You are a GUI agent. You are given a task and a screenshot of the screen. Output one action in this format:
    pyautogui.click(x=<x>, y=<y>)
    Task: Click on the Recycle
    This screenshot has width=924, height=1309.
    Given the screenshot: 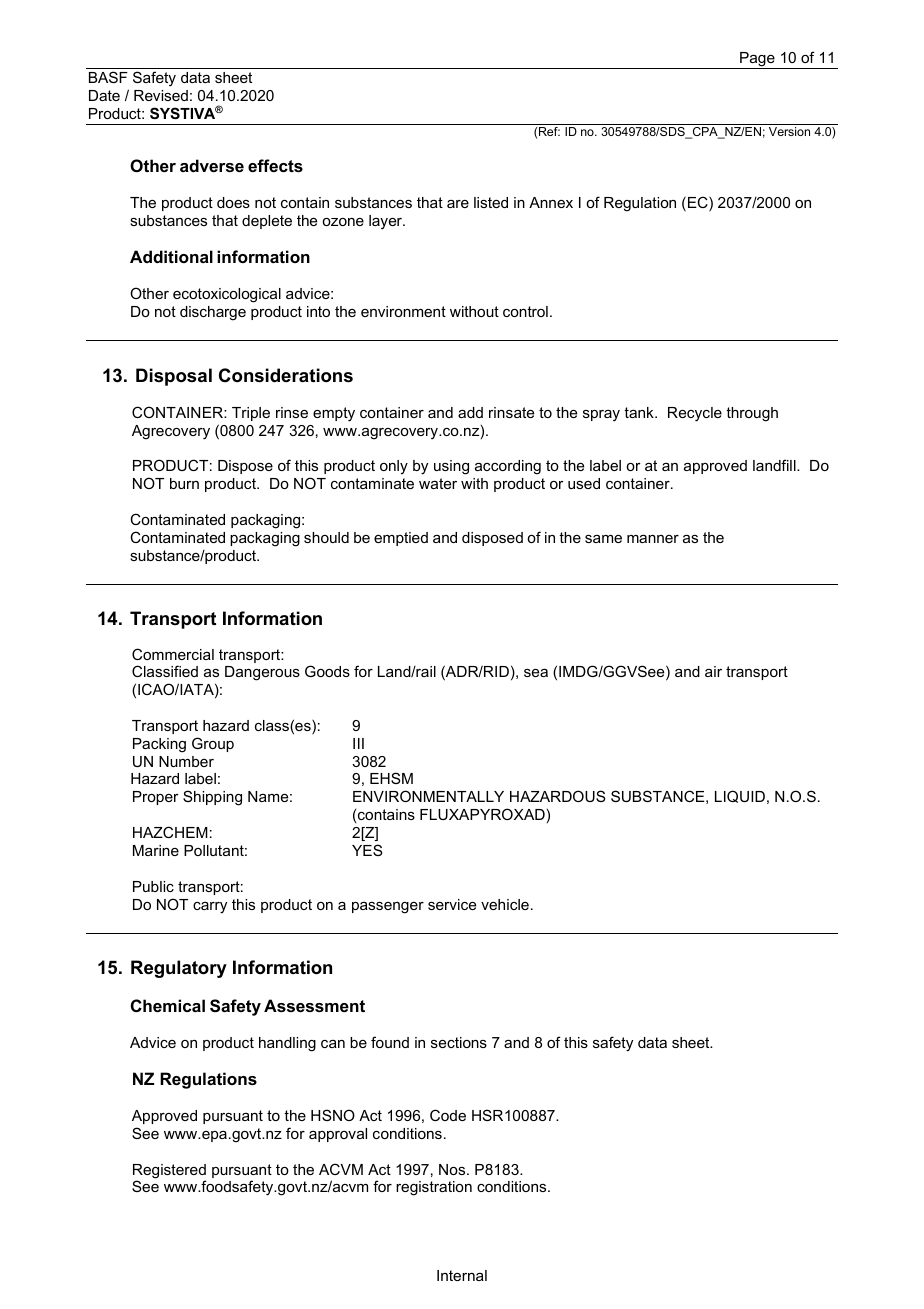 What is the action you would take?
    pyautogui.click(x=695, y=414)
